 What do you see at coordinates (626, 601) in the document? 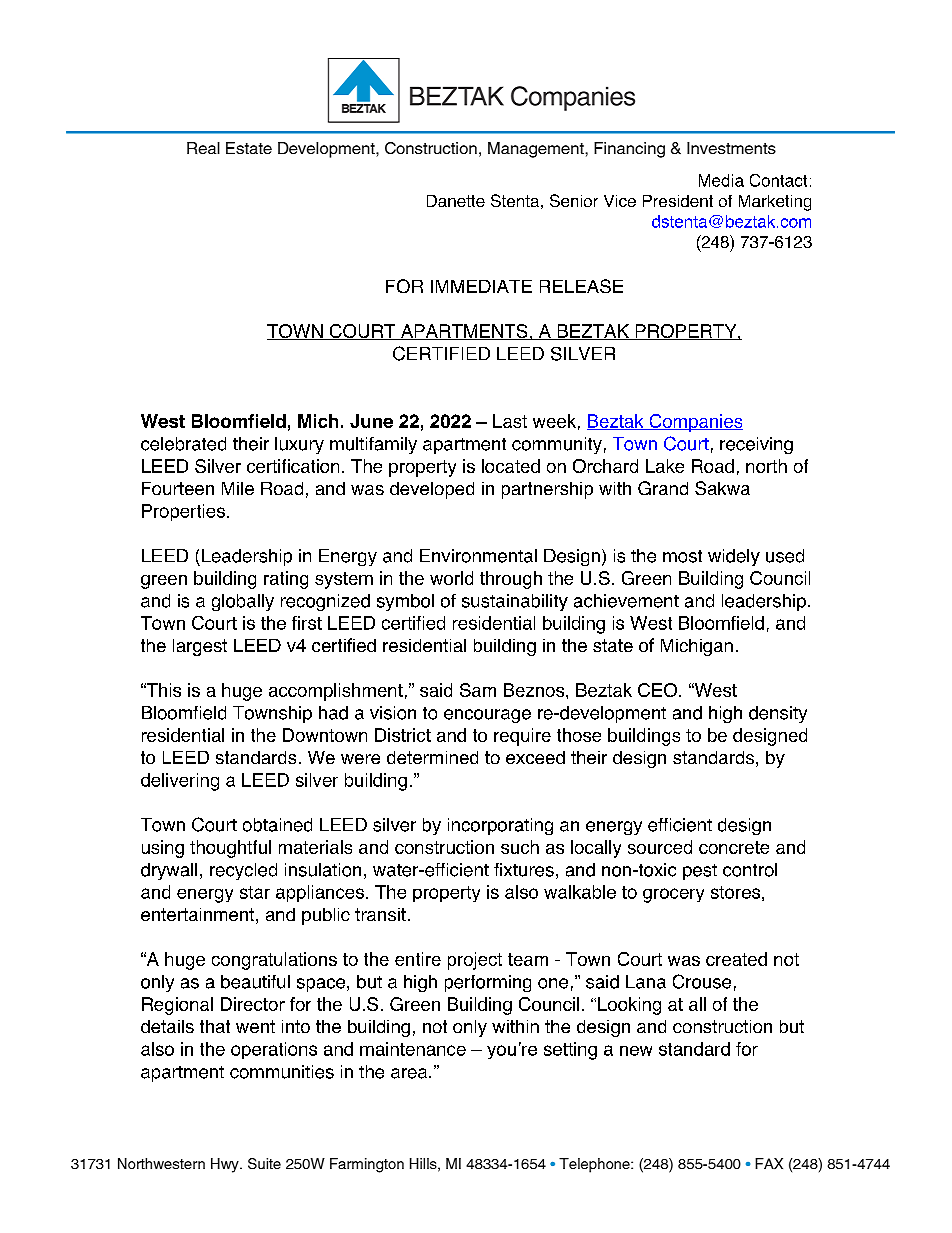
I see `achievement` at bounding box center [626, 601].
